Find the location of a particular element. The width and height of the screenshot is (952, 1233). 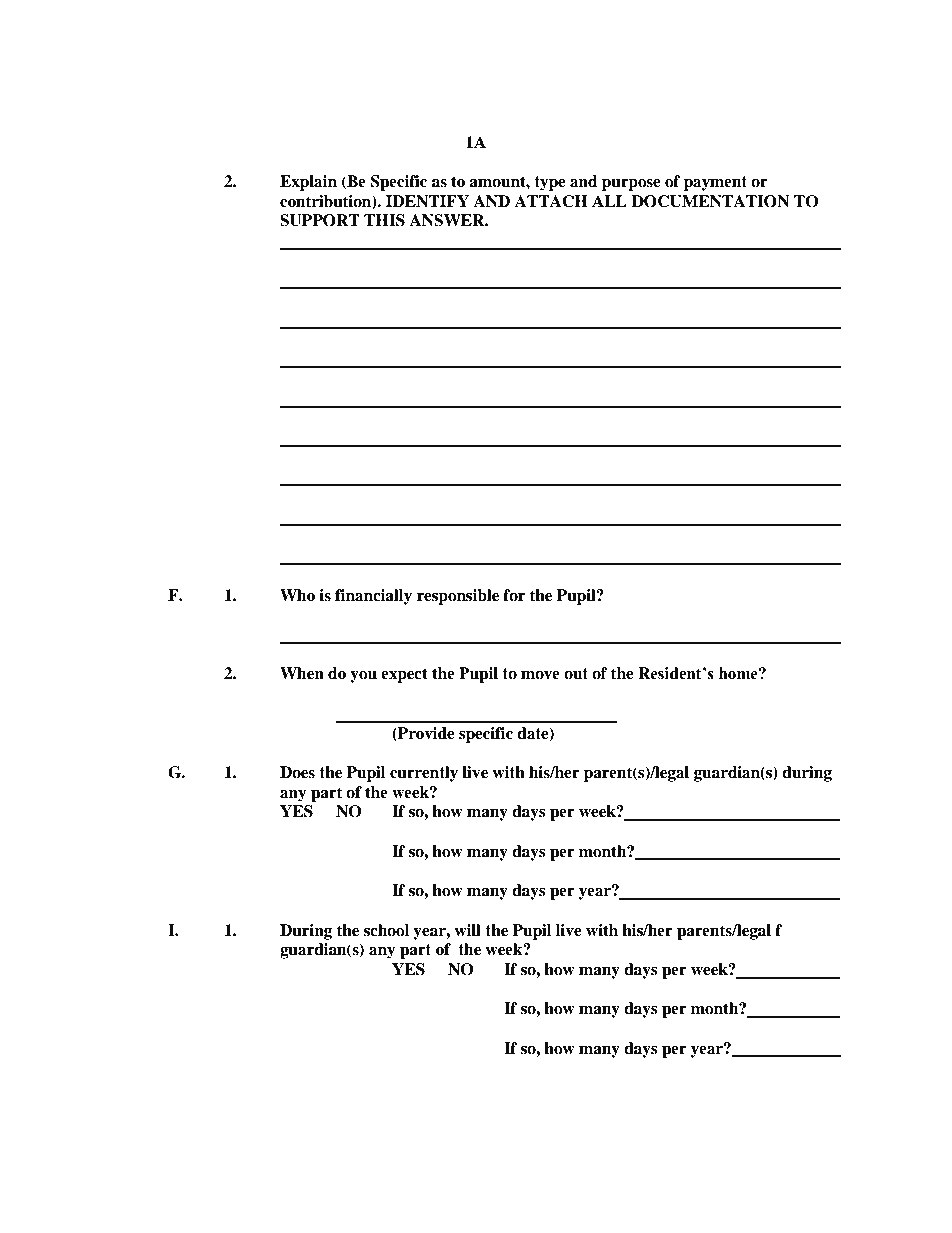

you is located at coordinates (363, 677).
